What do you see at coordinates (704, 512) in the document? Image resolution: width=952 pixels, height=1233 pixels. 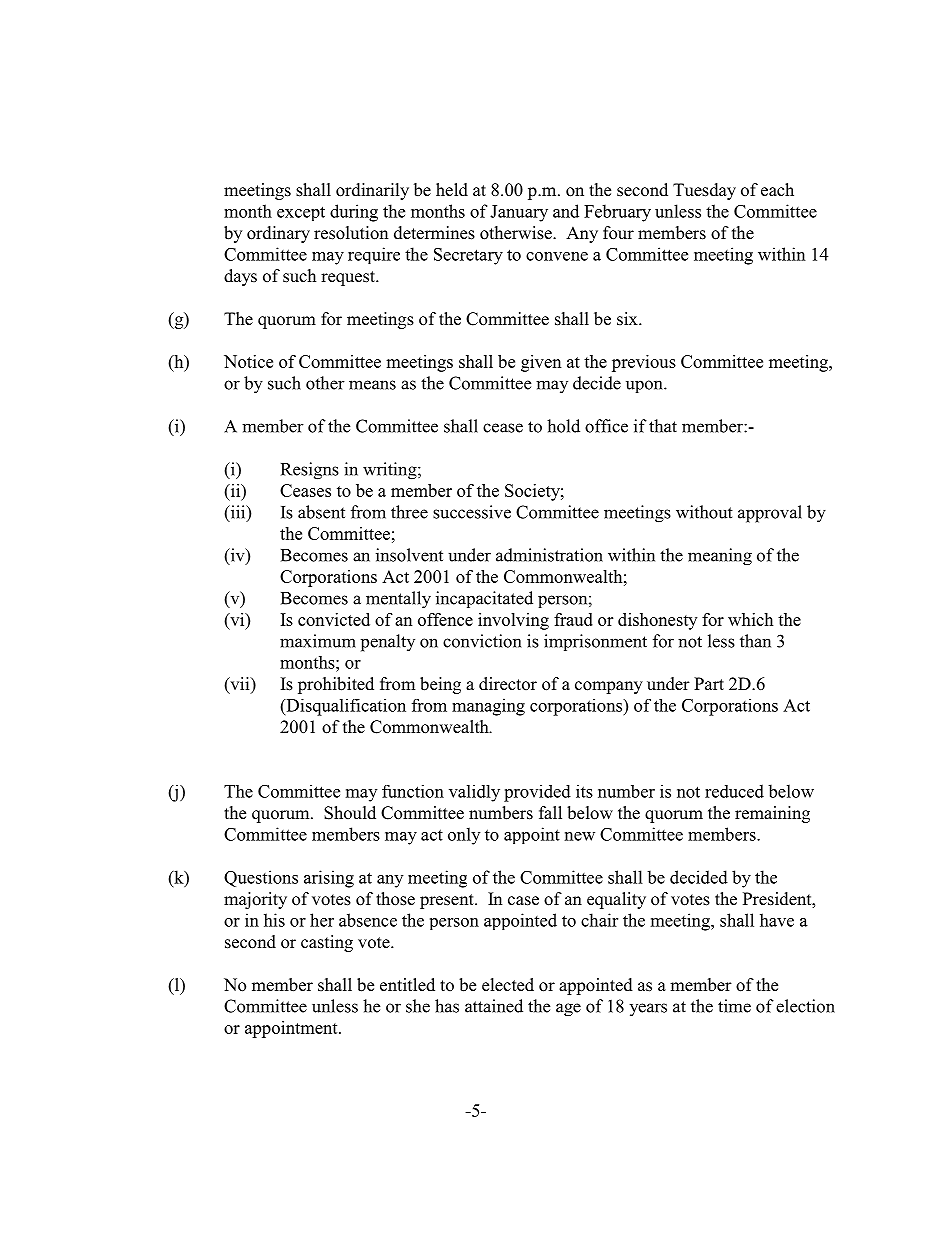 I see `without` at bounding box center [704, 512].
